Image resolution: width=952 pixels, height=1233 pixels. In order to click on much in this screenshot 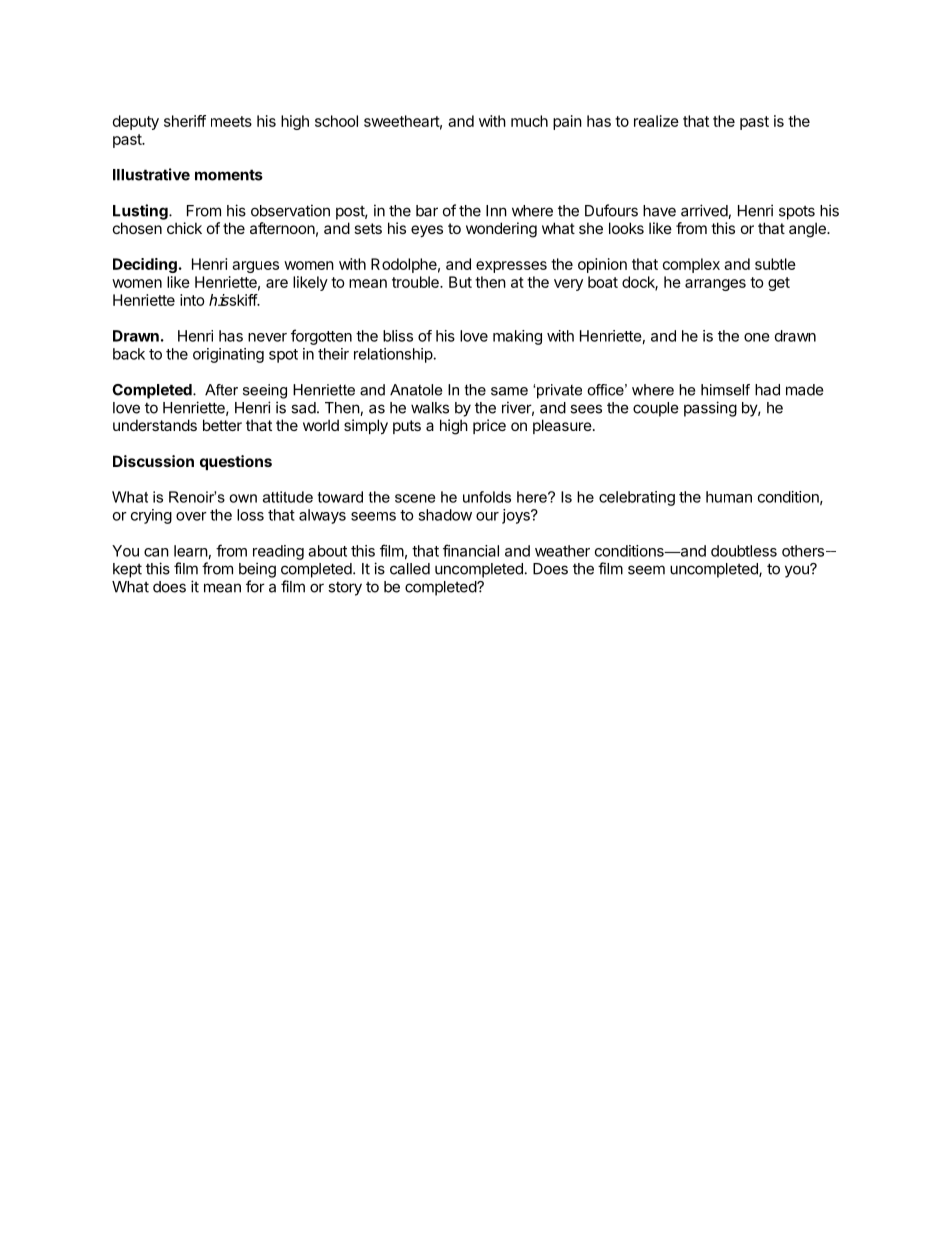, I will do `click(529, 121)`.
